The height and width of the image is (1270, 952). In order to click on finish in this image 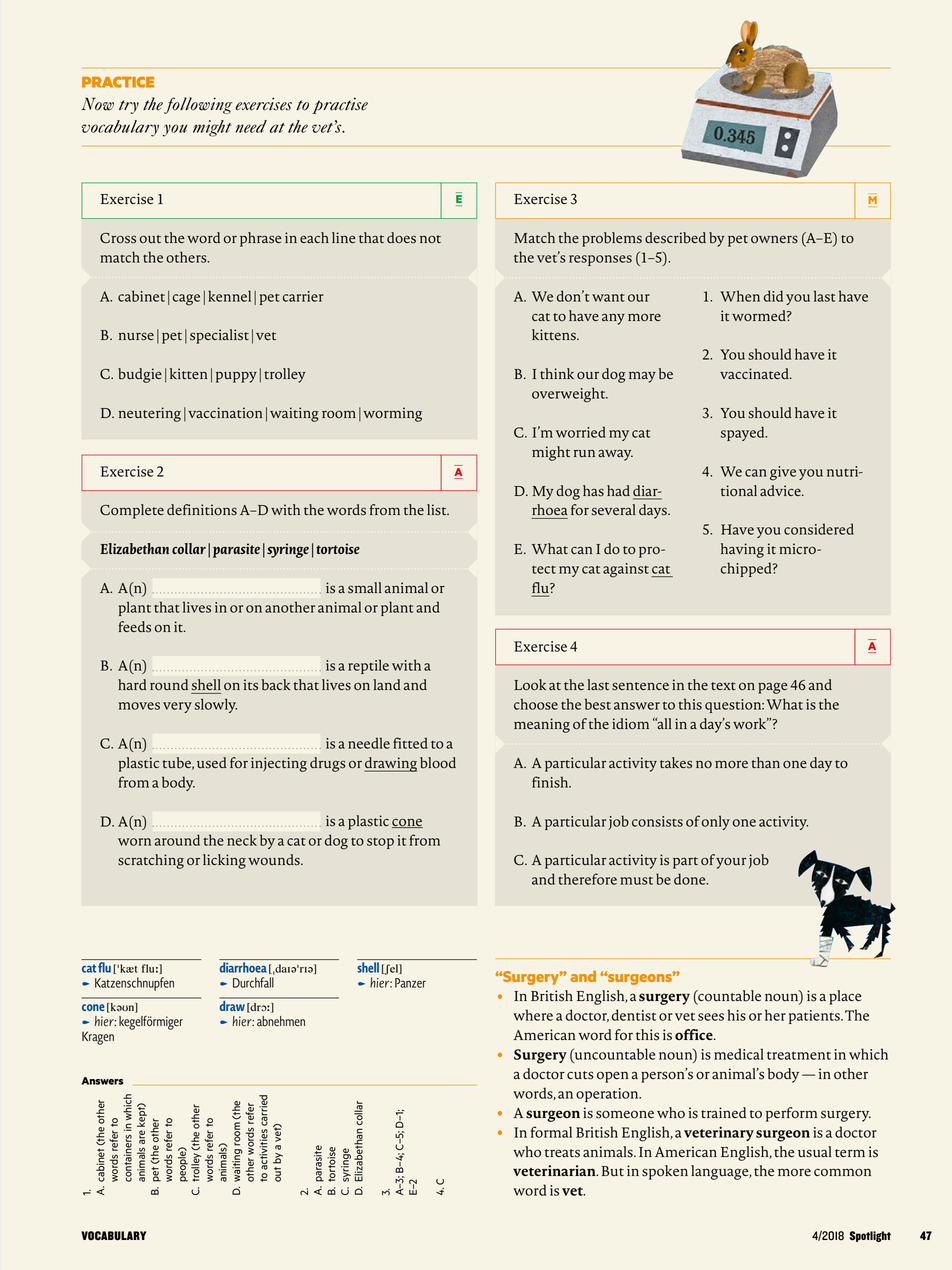, I will do `click(551, 782)`.
